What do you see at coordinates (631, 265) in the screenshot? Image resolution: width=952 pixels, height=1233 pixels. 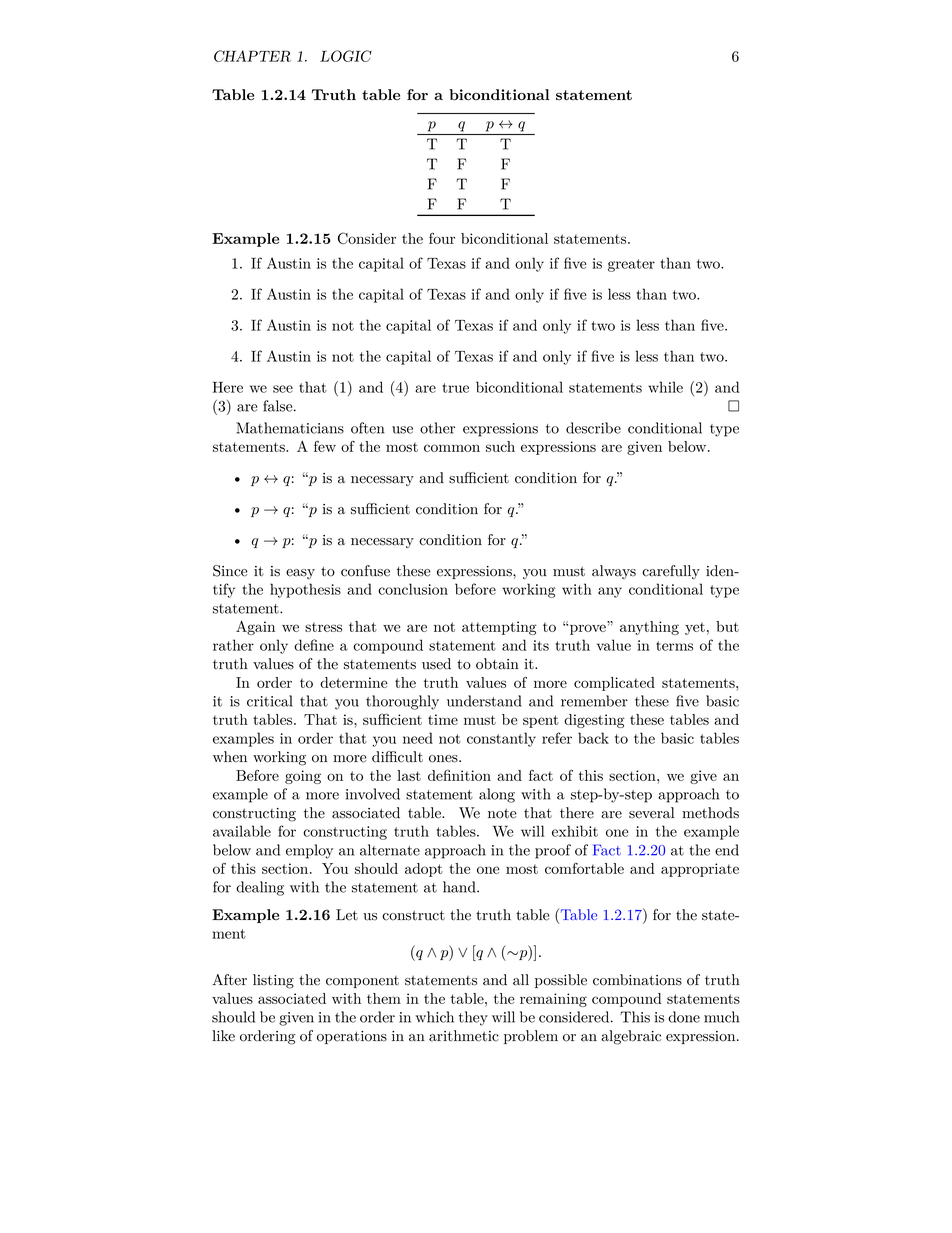 I see `greater` at bounding box center [631, 265].
